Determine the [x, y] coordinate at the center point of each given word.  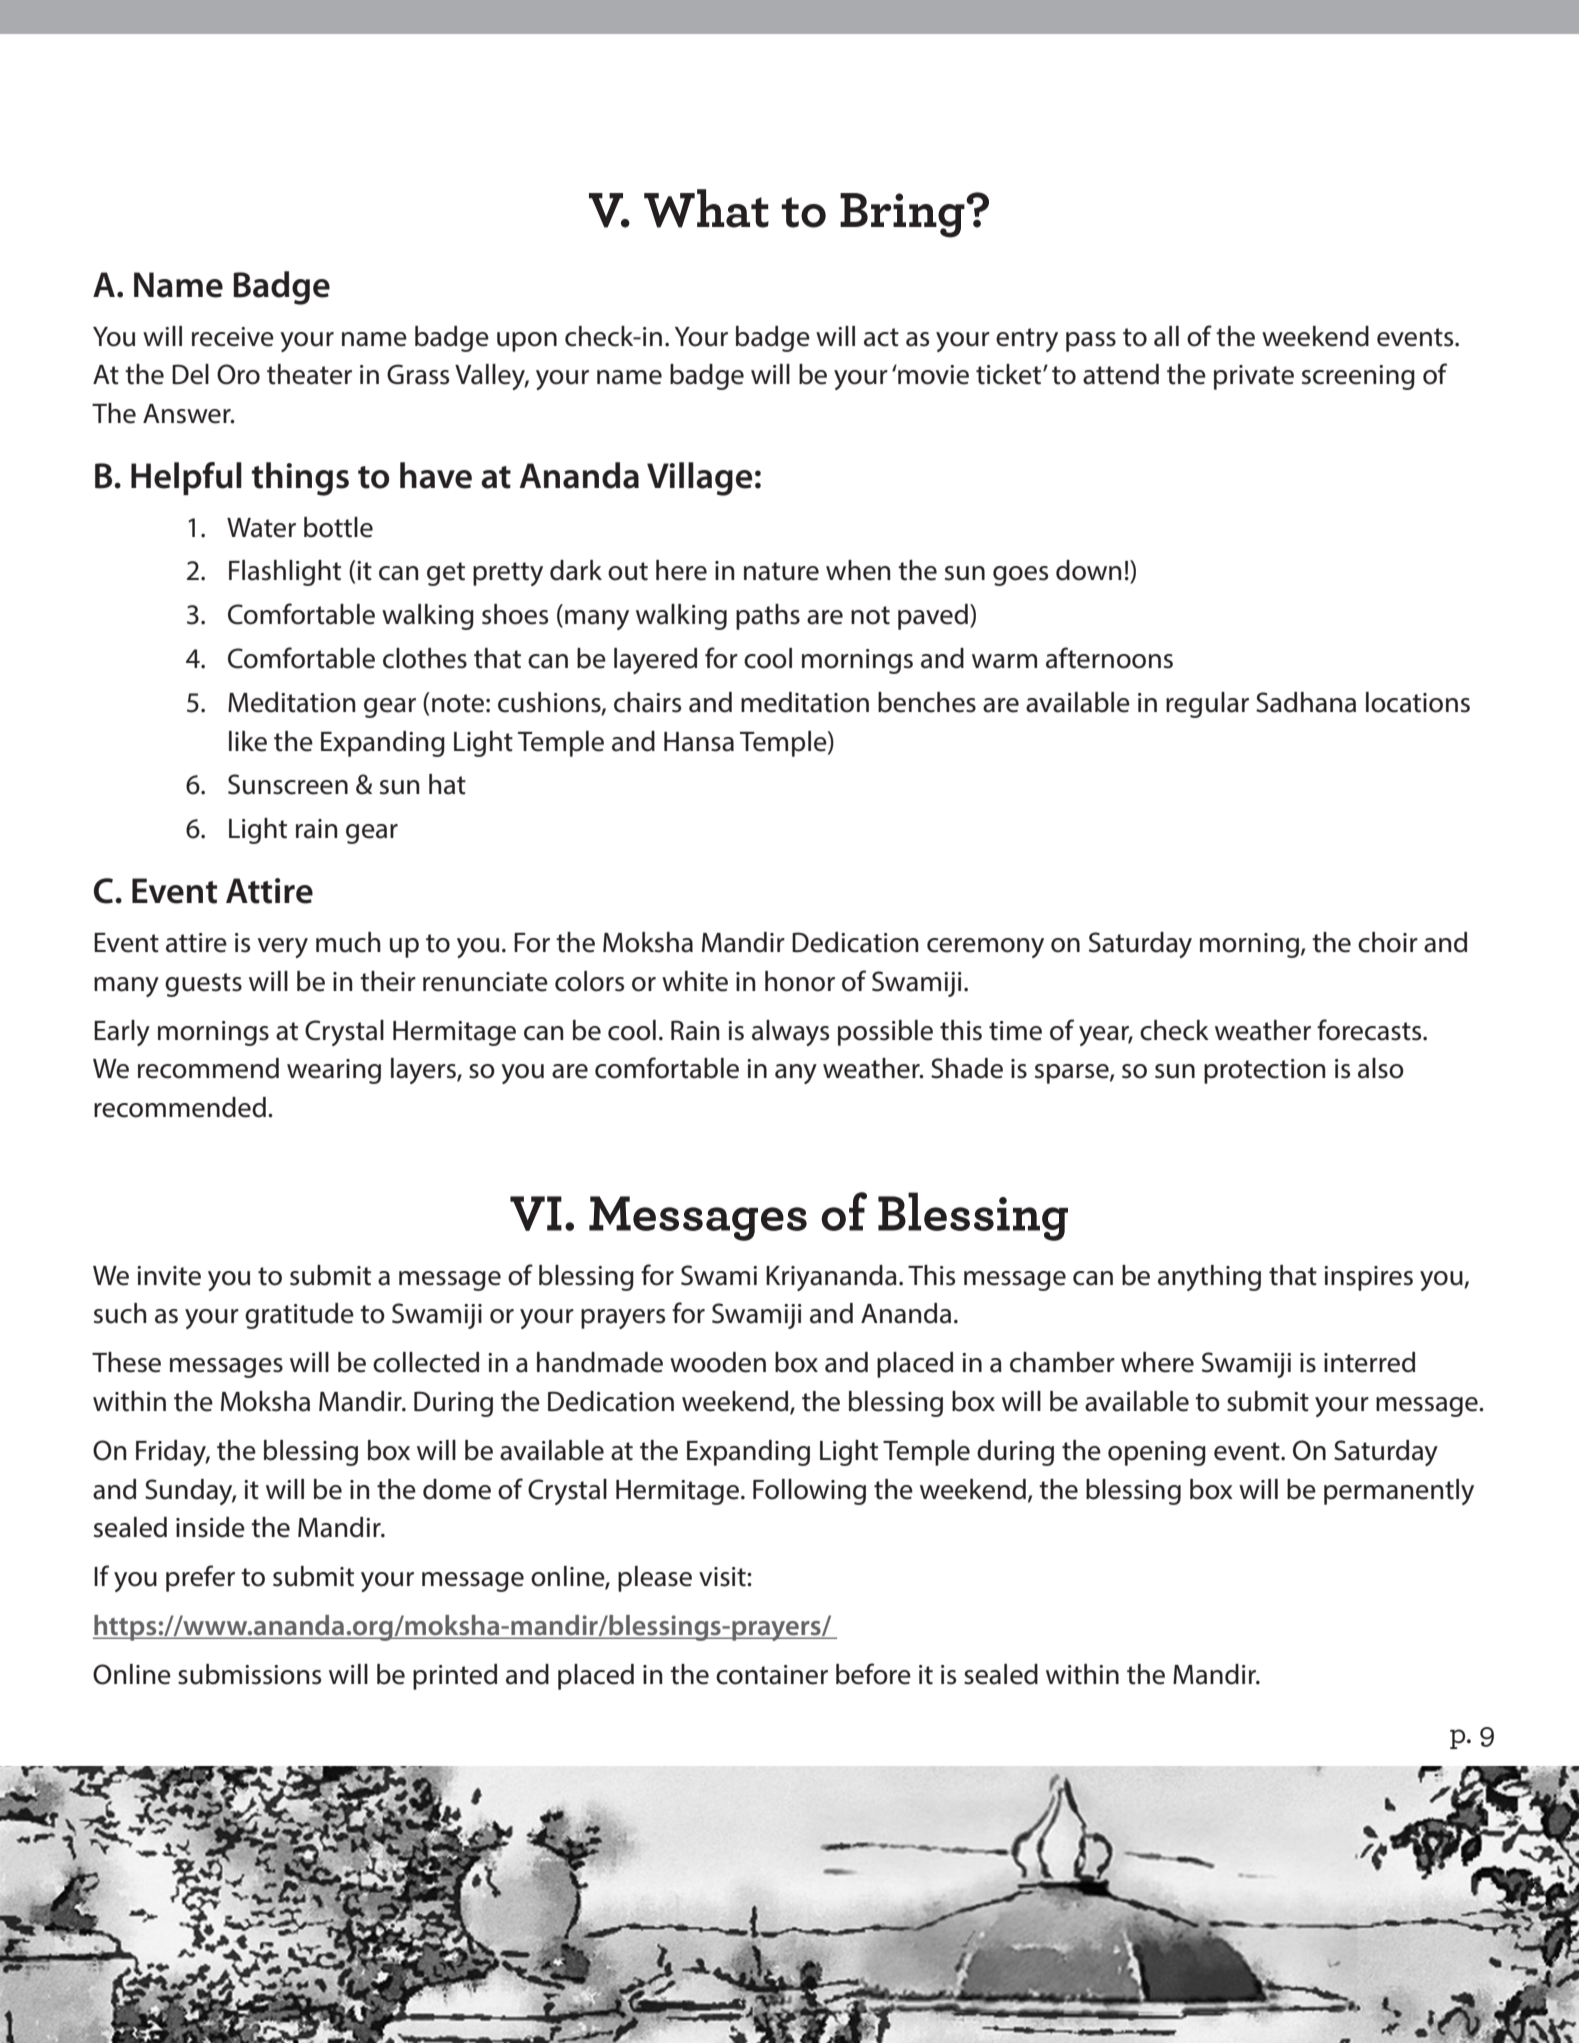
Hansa [699, 742]
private [1254, 377]
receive [233, 337]
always [790, 1033]
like [248, 741]
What [706, 208]
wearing [334, 1071]
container [772, 1675]
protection [1265, 1071]
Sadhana [1306, 702]
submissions [249, 1674]
